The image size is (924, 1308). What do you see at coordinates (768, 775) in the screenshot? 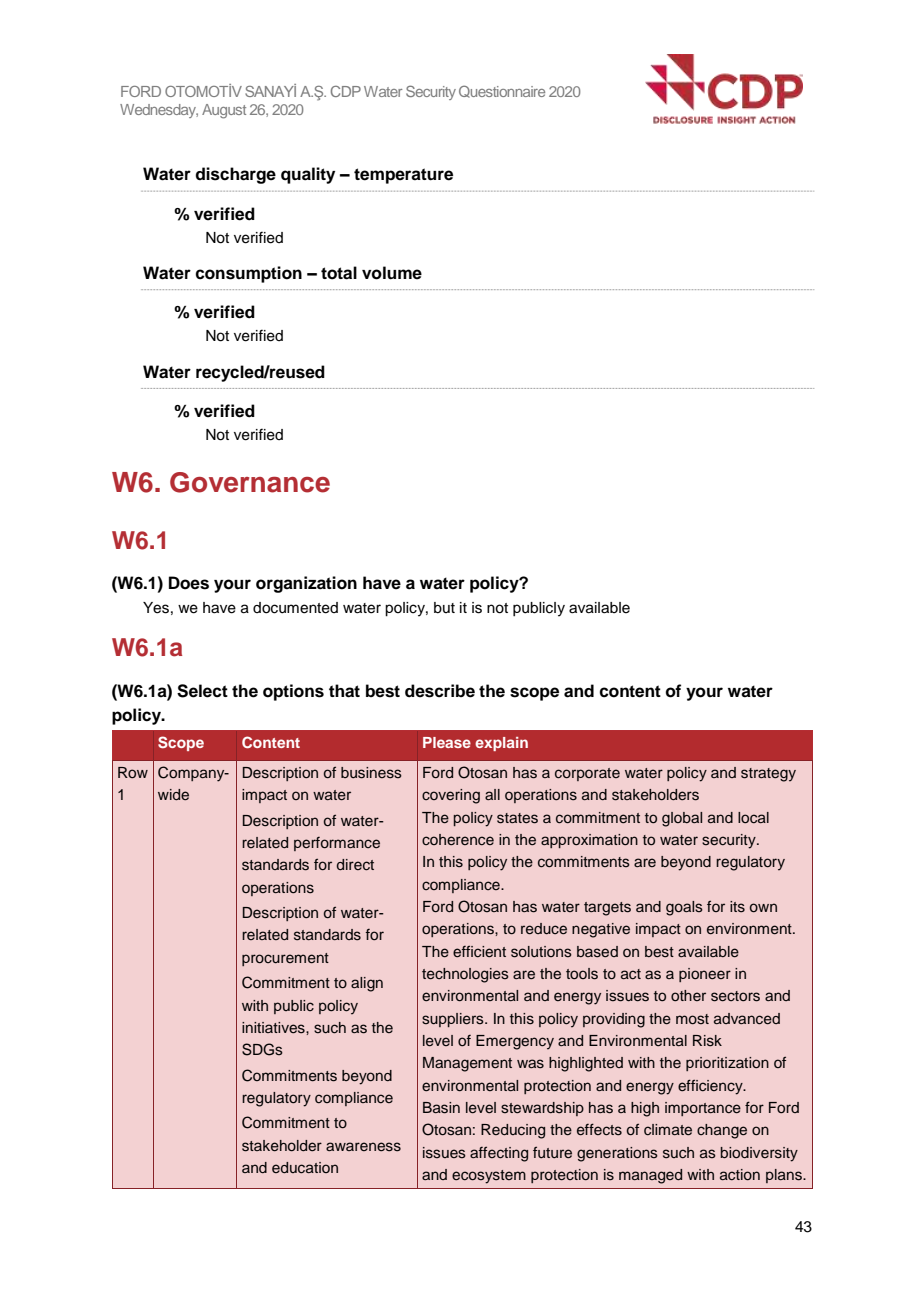
I see `strategy` at bounding box center [768, 775].
